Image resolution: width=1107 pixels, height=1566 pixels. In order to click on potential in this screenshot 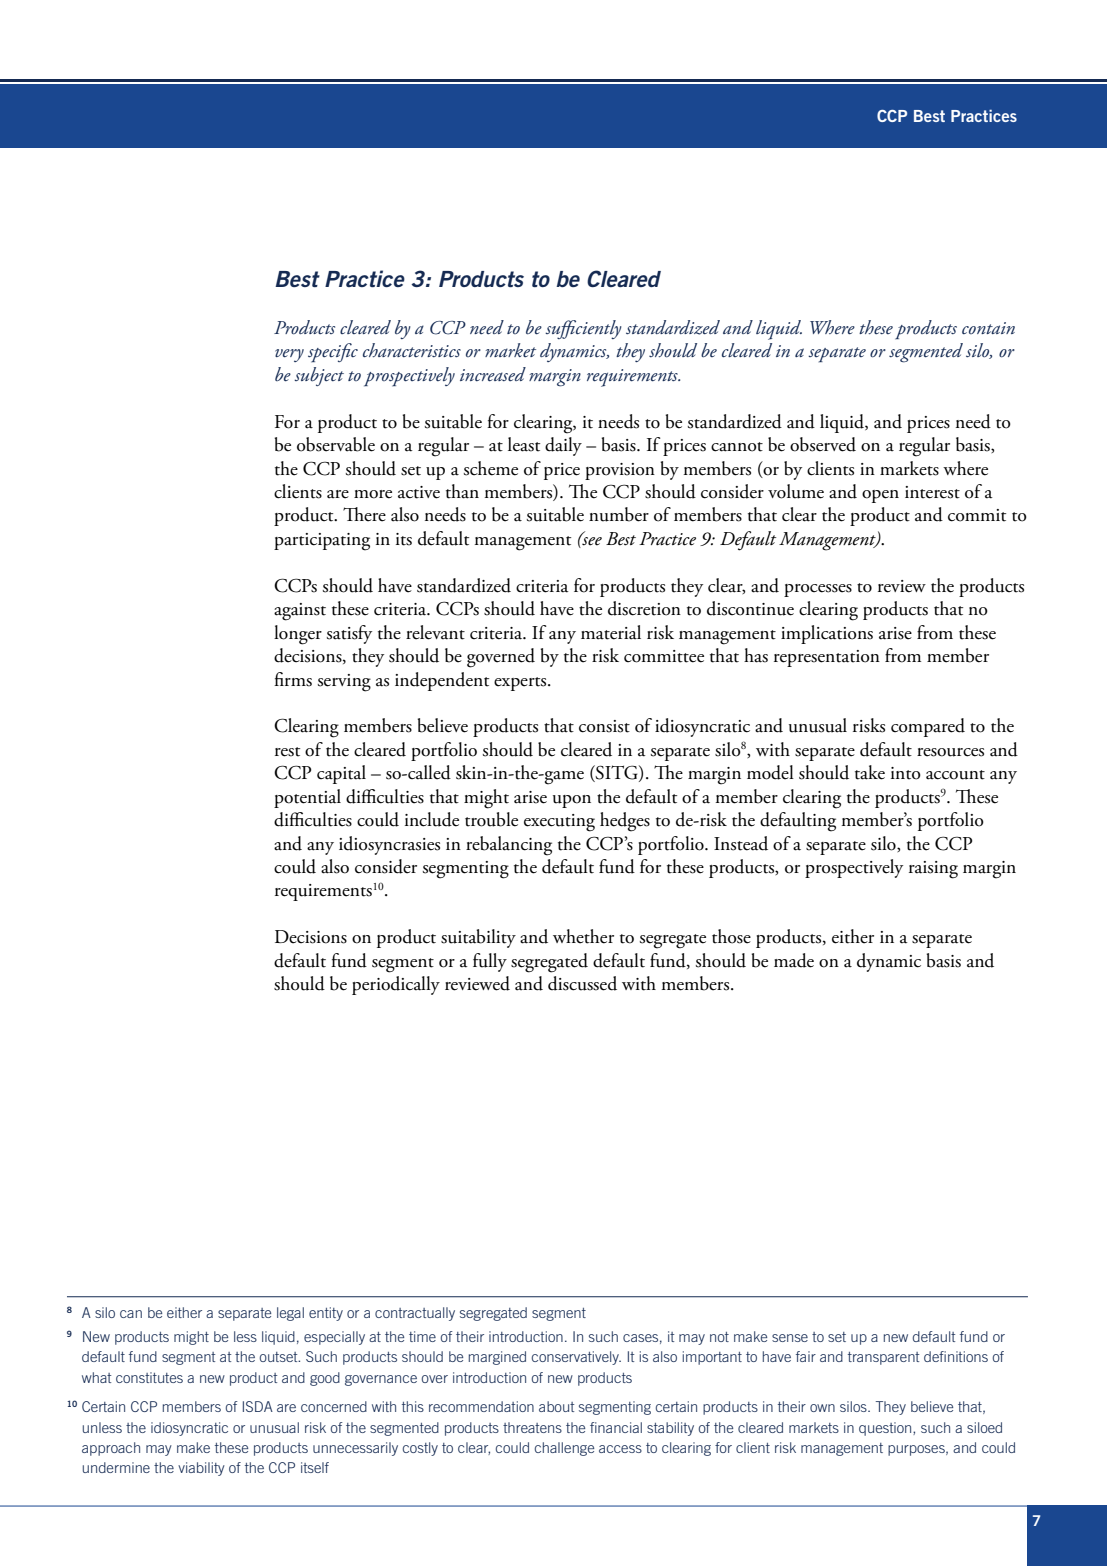, I will do `click(307, 798)`.
